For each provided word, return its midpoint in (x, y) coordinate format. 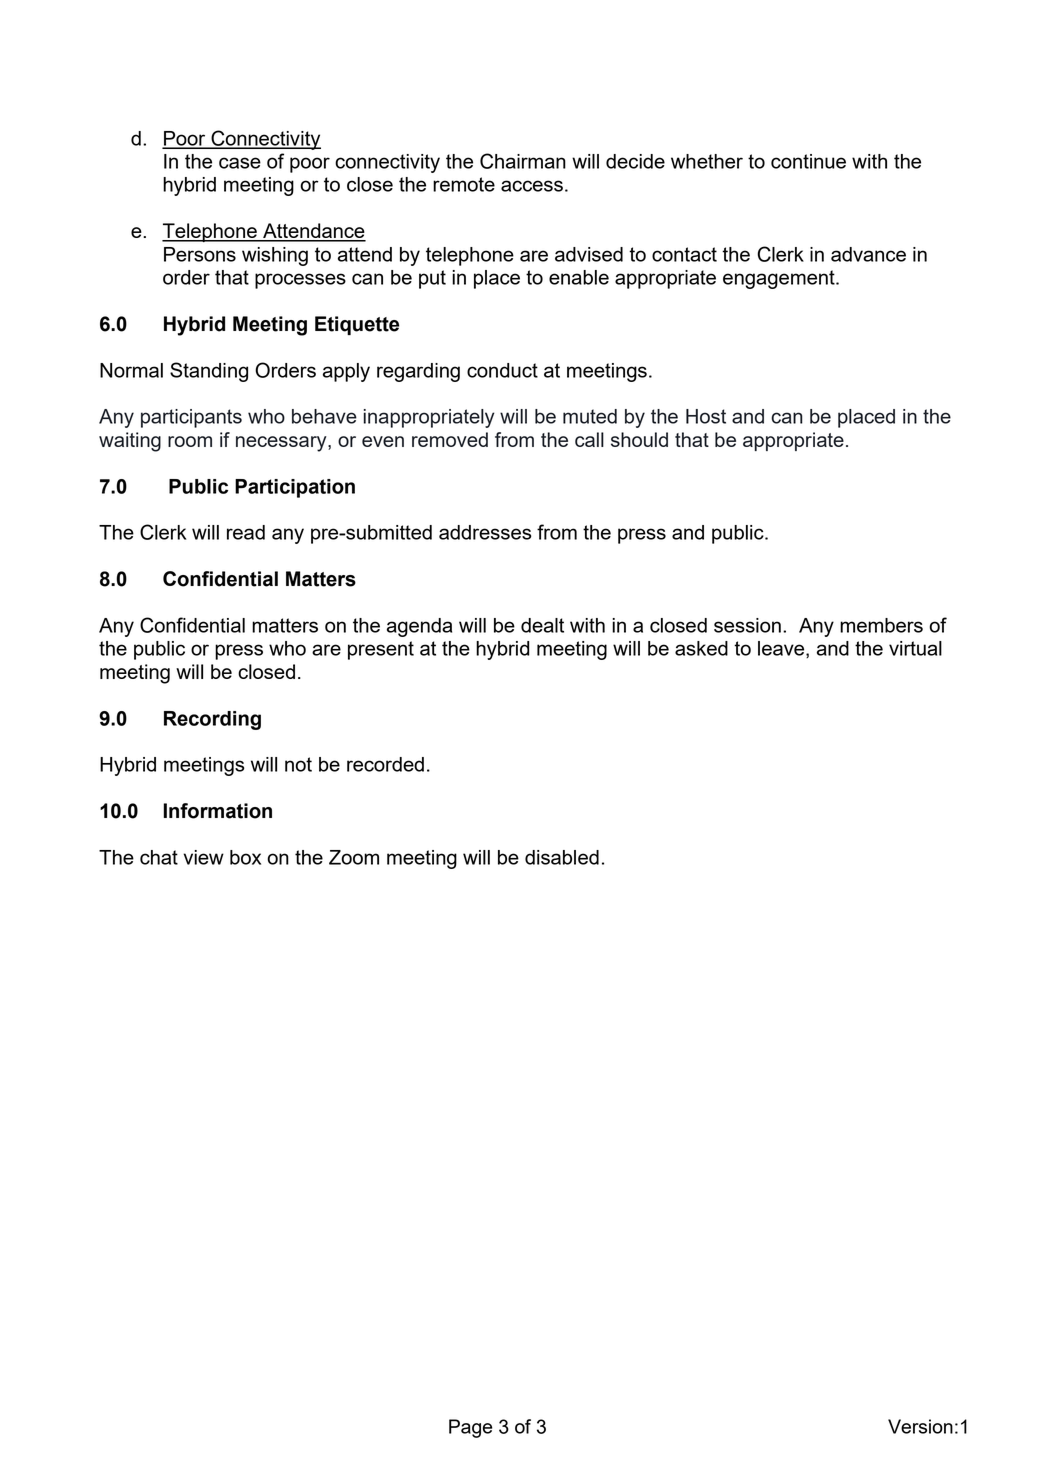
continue (808, 161)
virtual (915, 648)
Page (470, 1428)
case (240, 163)
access (532, 186)
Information (217, 811)
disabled (562, 857)
